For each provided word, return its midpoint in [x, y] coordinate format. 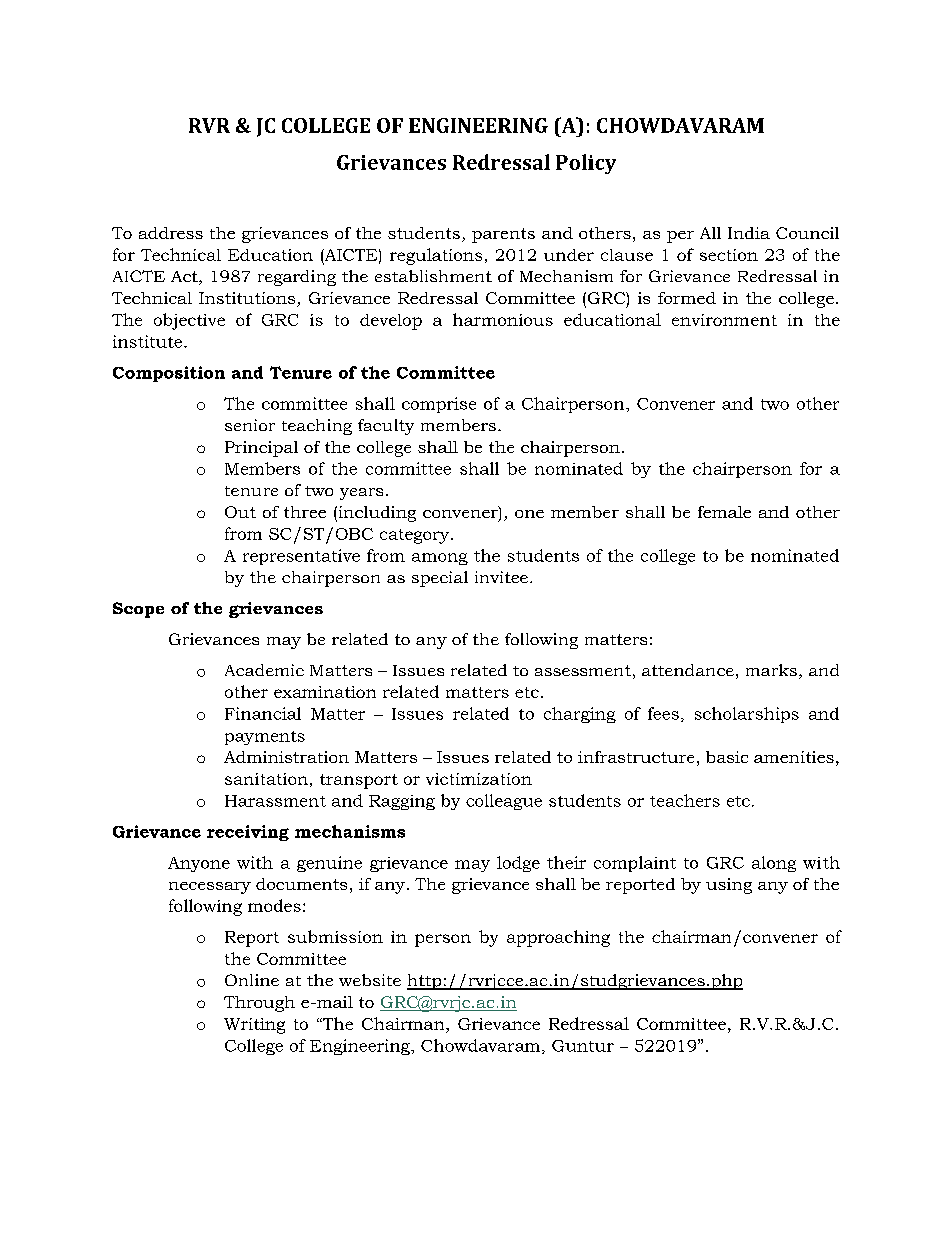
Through [259, 1004]
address [171, 233]
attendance [688, 670]
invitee [501, 577]
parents [503, 235]
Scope [138, 610]
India [749, 233]
